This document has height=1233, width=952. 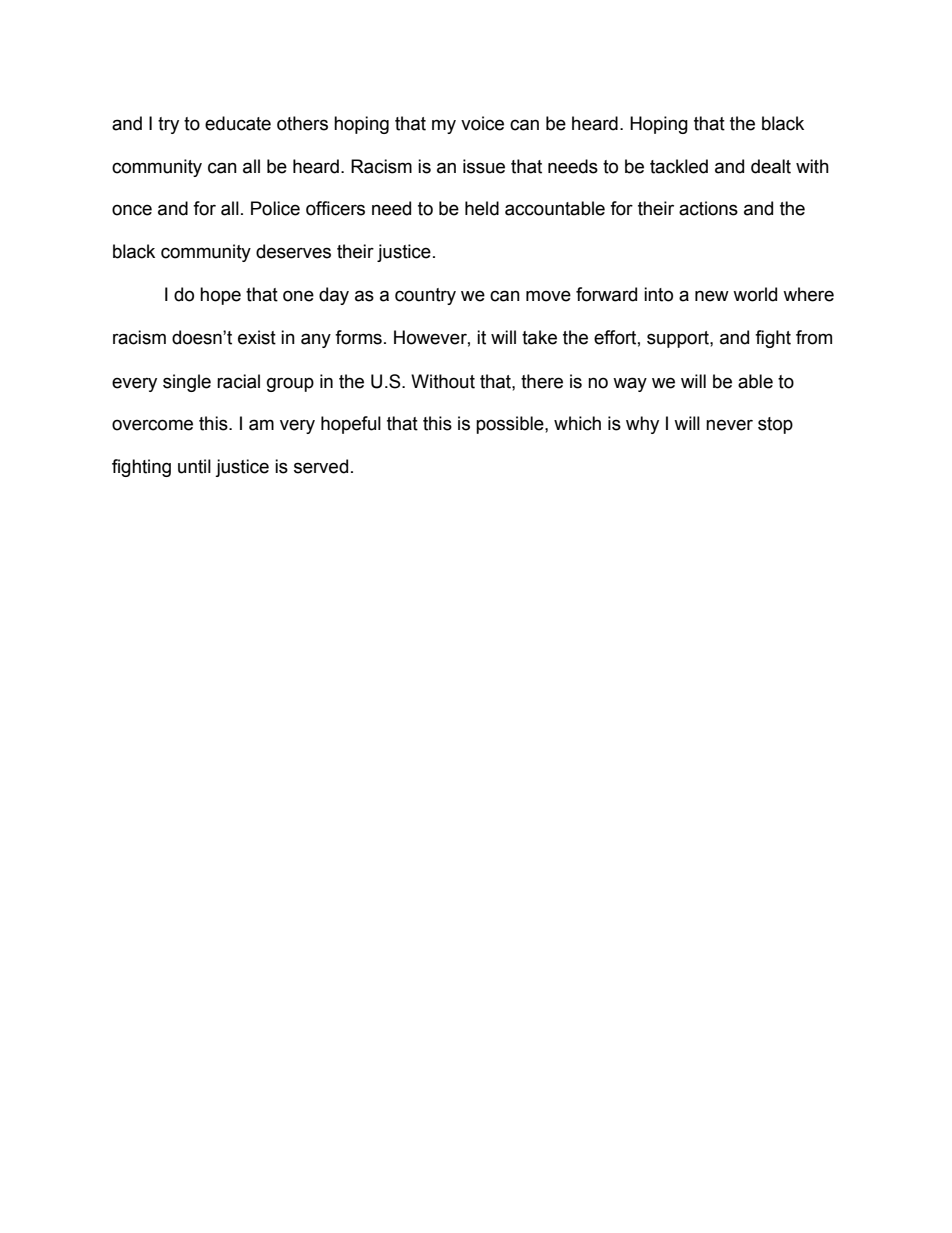 I want to click on deserves, so click(x=293, y=251).
